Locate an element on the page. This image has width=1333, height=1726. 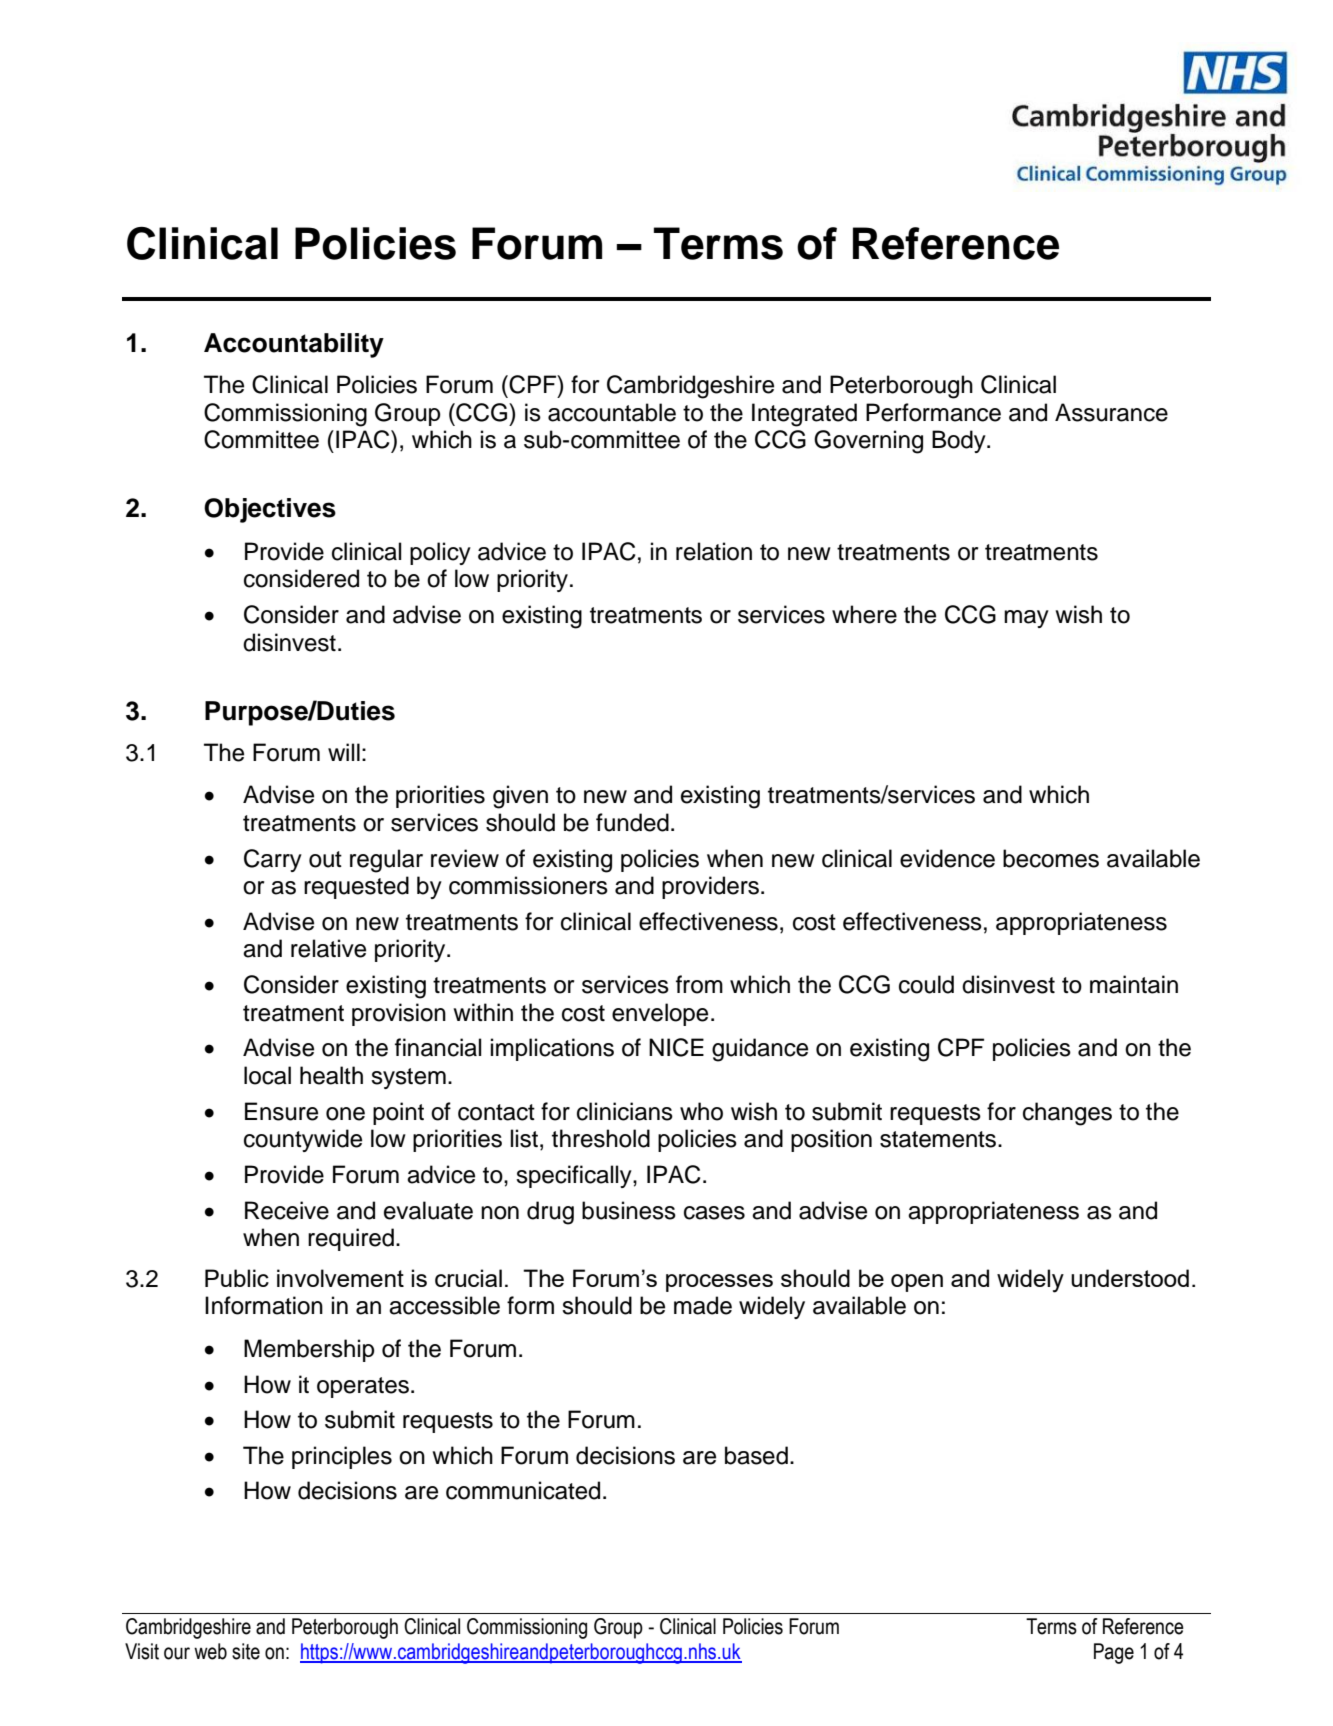
Carry is located at coordinates (273, 860).
